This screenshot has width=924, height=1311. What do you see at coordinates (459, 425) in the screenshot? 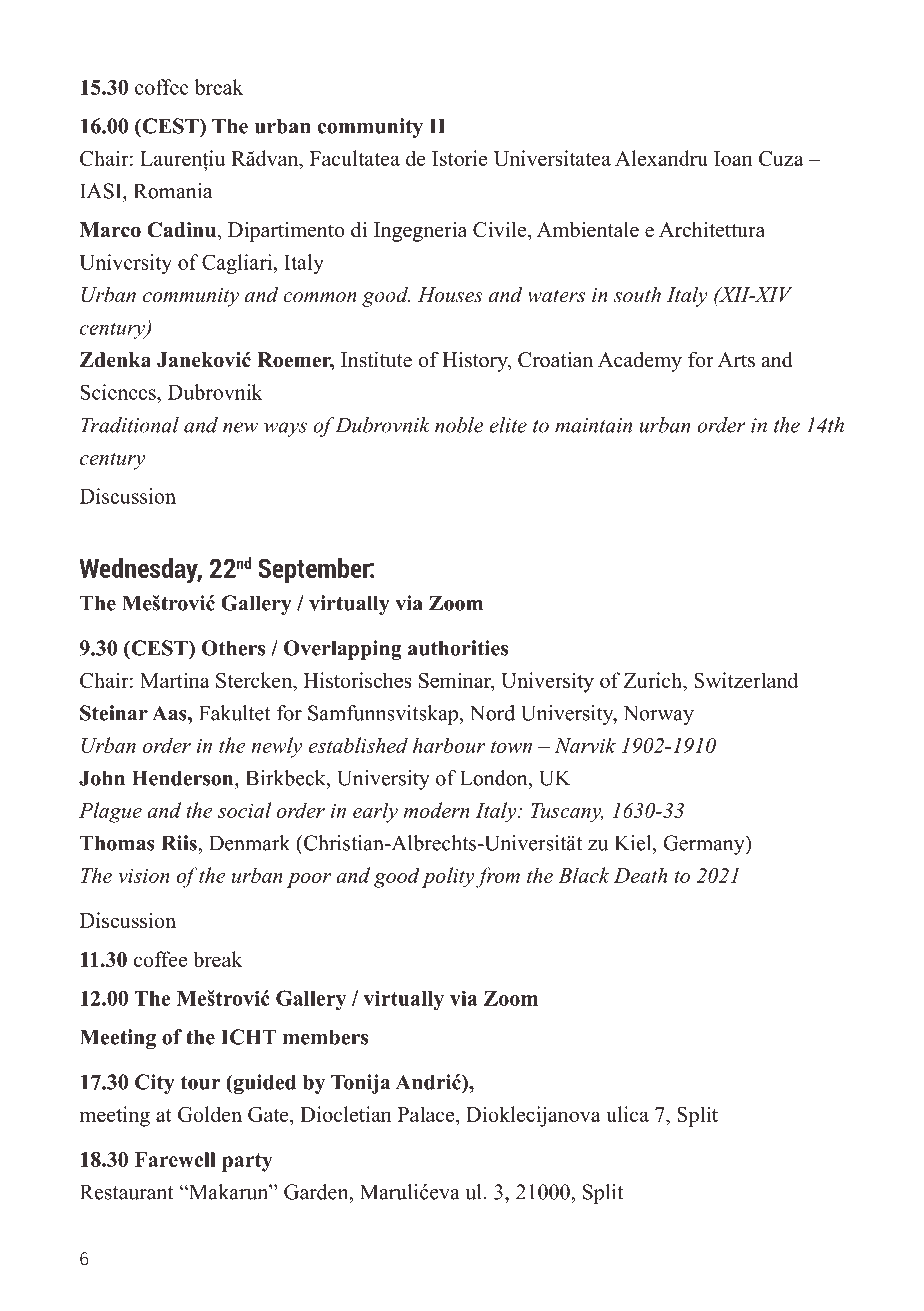
I see `noble` at bounding box center [459, 425].
